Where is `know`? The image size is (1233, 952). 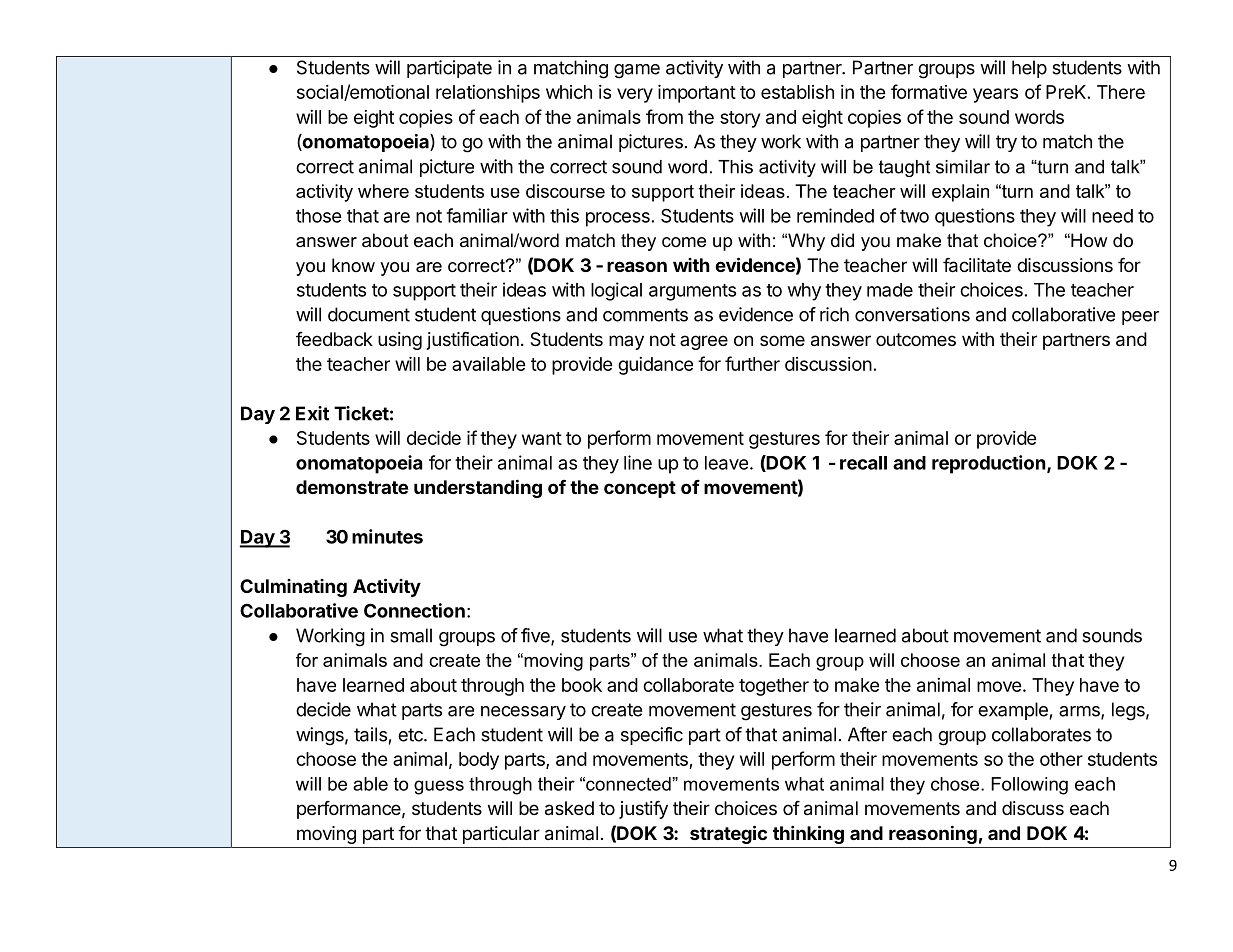 know is located at coordinates (353, 265).
